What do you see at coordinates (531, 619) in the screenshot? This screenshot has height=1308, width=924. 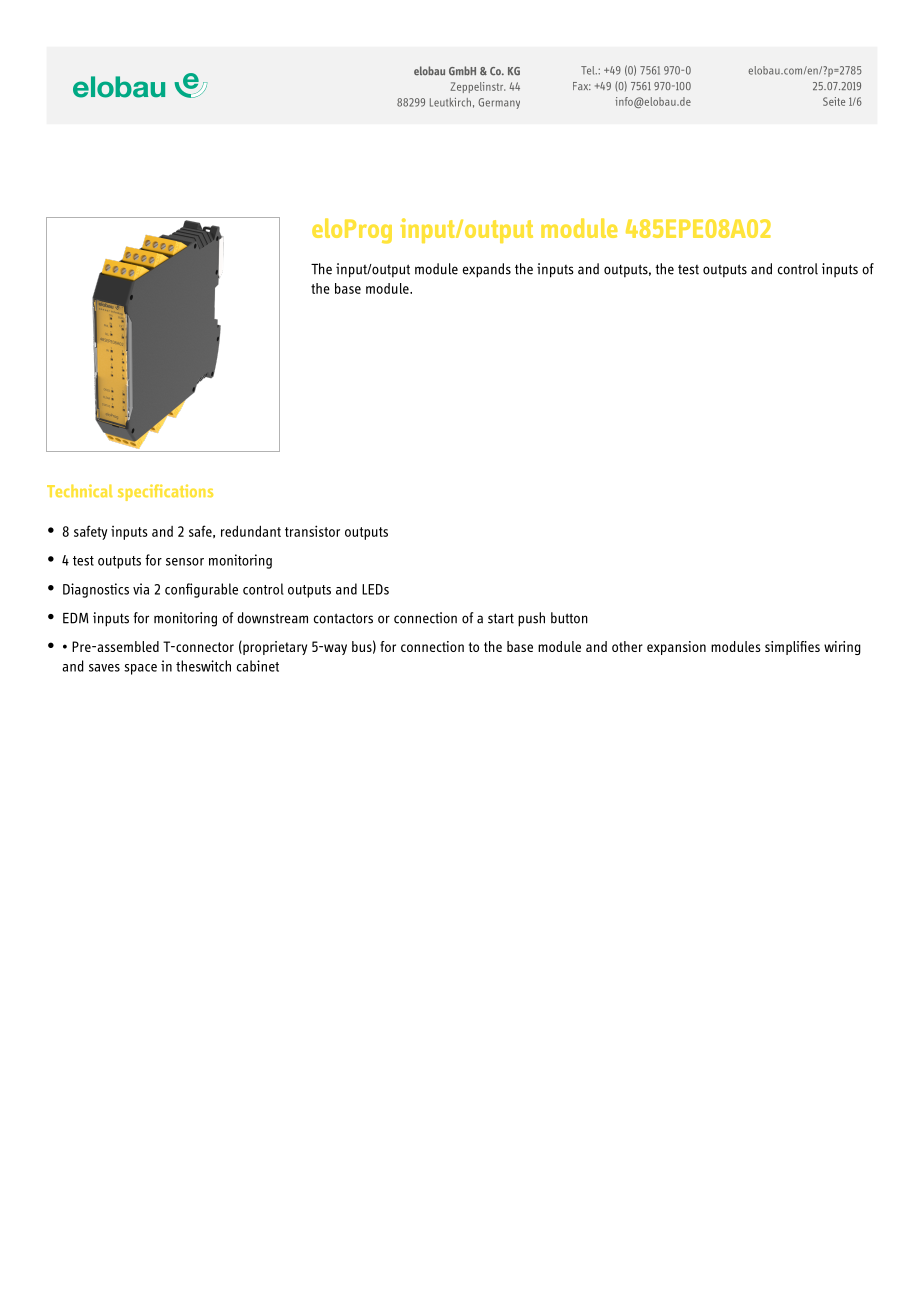 I see `push` at bounding box center [531, 619].
